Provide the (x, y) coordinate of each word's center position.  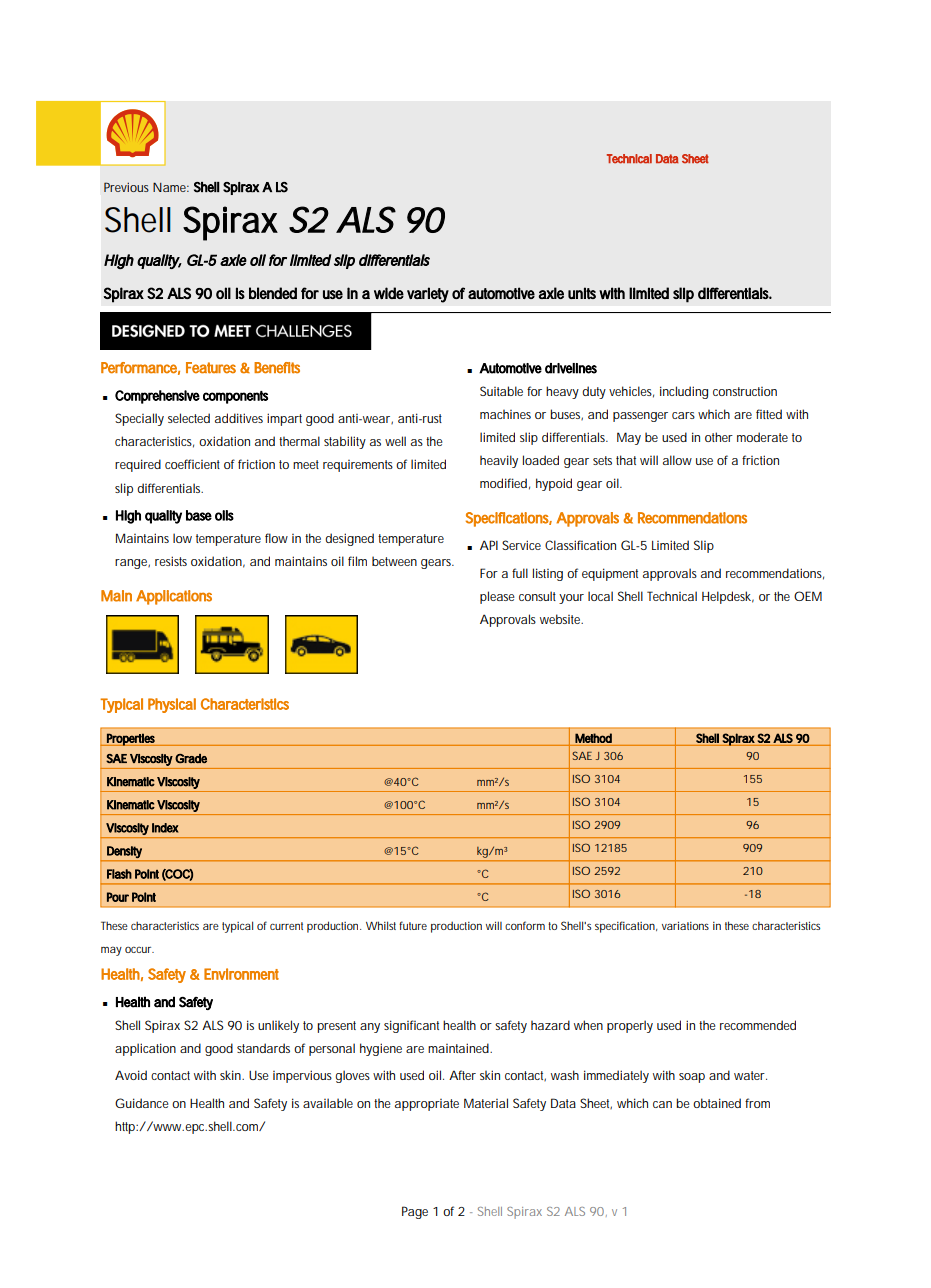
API (489, 545)
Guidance (142, 1103)
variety (428, 295)
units (582, 293)
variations (685, 925)
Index (165, 828)
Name (171, 187)
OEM (808, 596)
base (199, 515)
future (413, 925)
